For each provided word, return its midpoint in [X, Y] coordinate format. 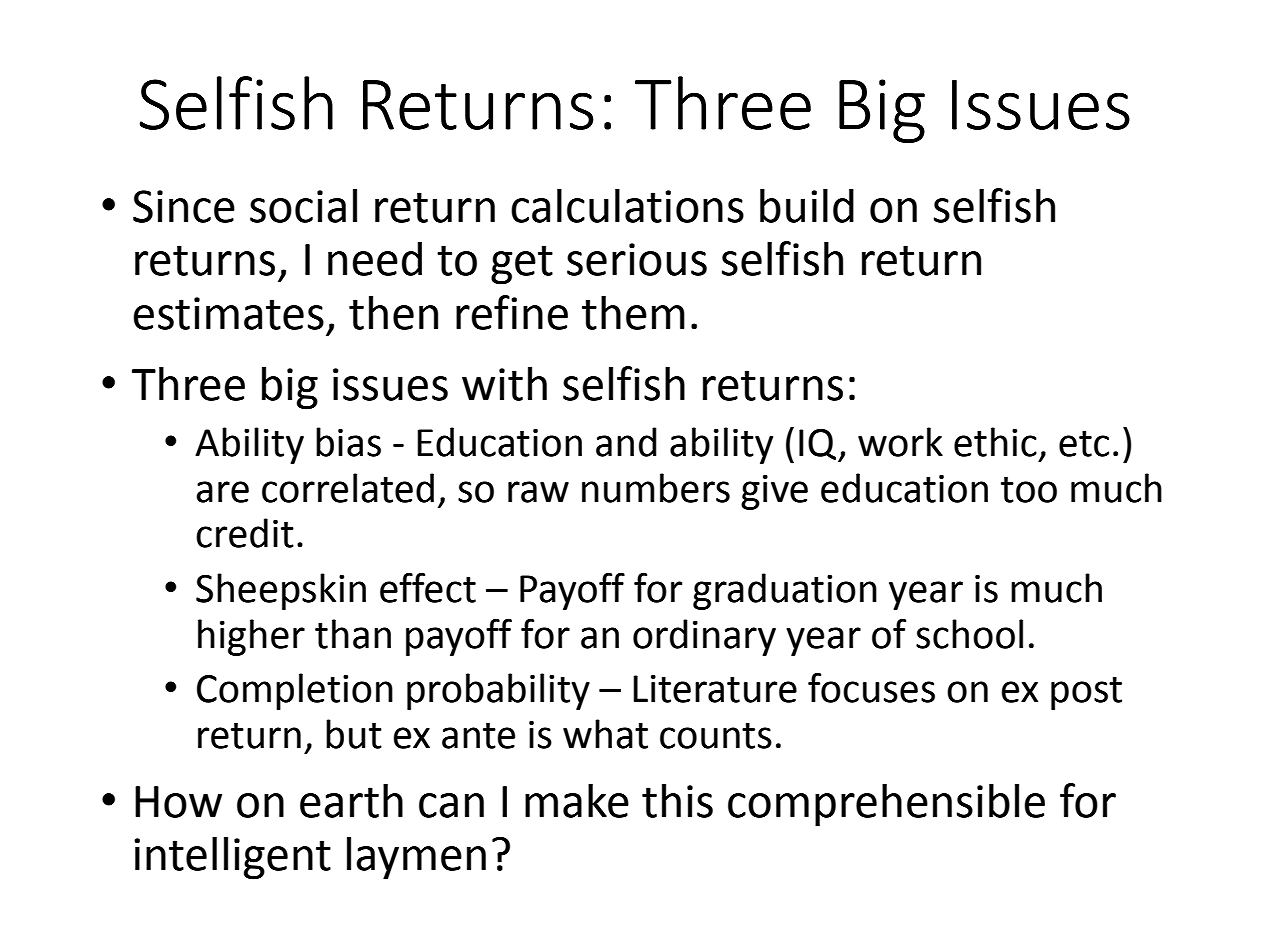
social [303, 206]
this [677, 801]
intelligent [232, 858]
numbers [656, 488]
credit [245, 533]
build [807, 206]
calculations [627, 206]
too [1029, 490]
